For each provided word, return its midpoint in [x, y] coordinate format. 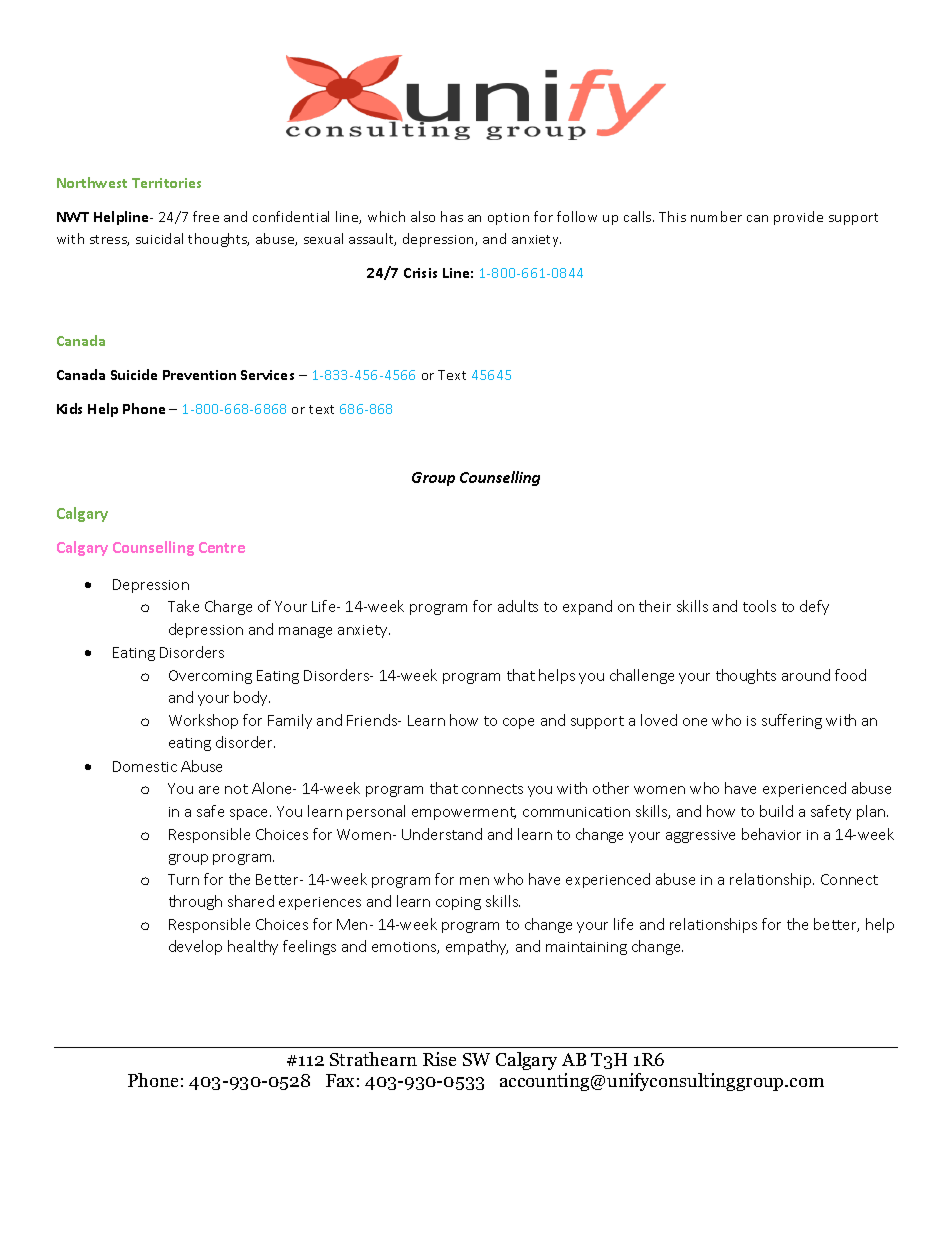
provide [798, 218]
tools [759, 606]
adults [518, 606]
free [206, 216]
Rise [439, 1059]
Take [183, 606]
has [452, 216]
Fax [340, 1080]
